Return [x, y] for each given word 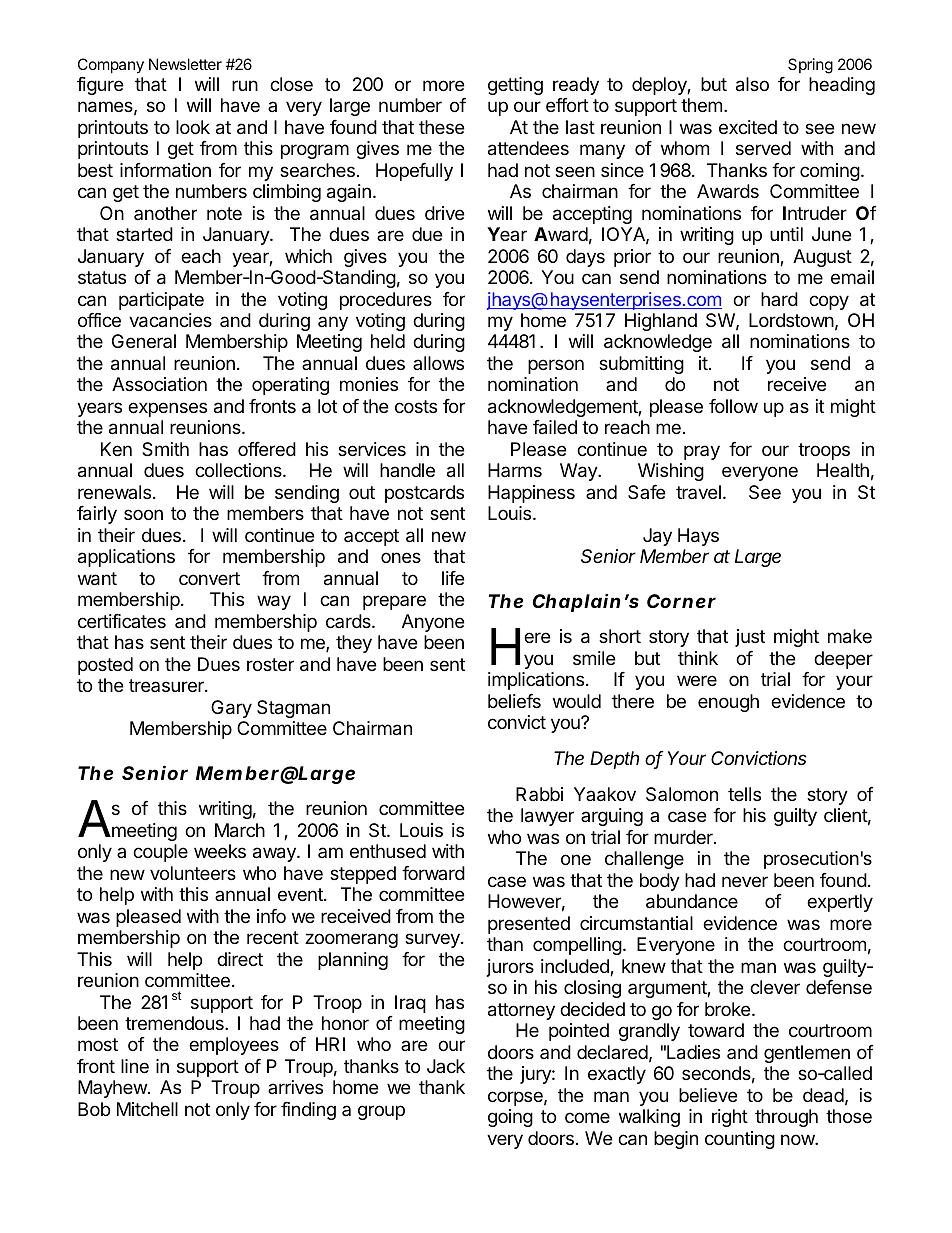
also [752, 84]
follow [733, 406]
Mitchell [147, 1109]
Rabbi [539, 794]
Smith [165, 449]
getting [515, 86]
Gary [231, 709]
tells [744, 794]
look [193, 127]
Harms [515, 470]
